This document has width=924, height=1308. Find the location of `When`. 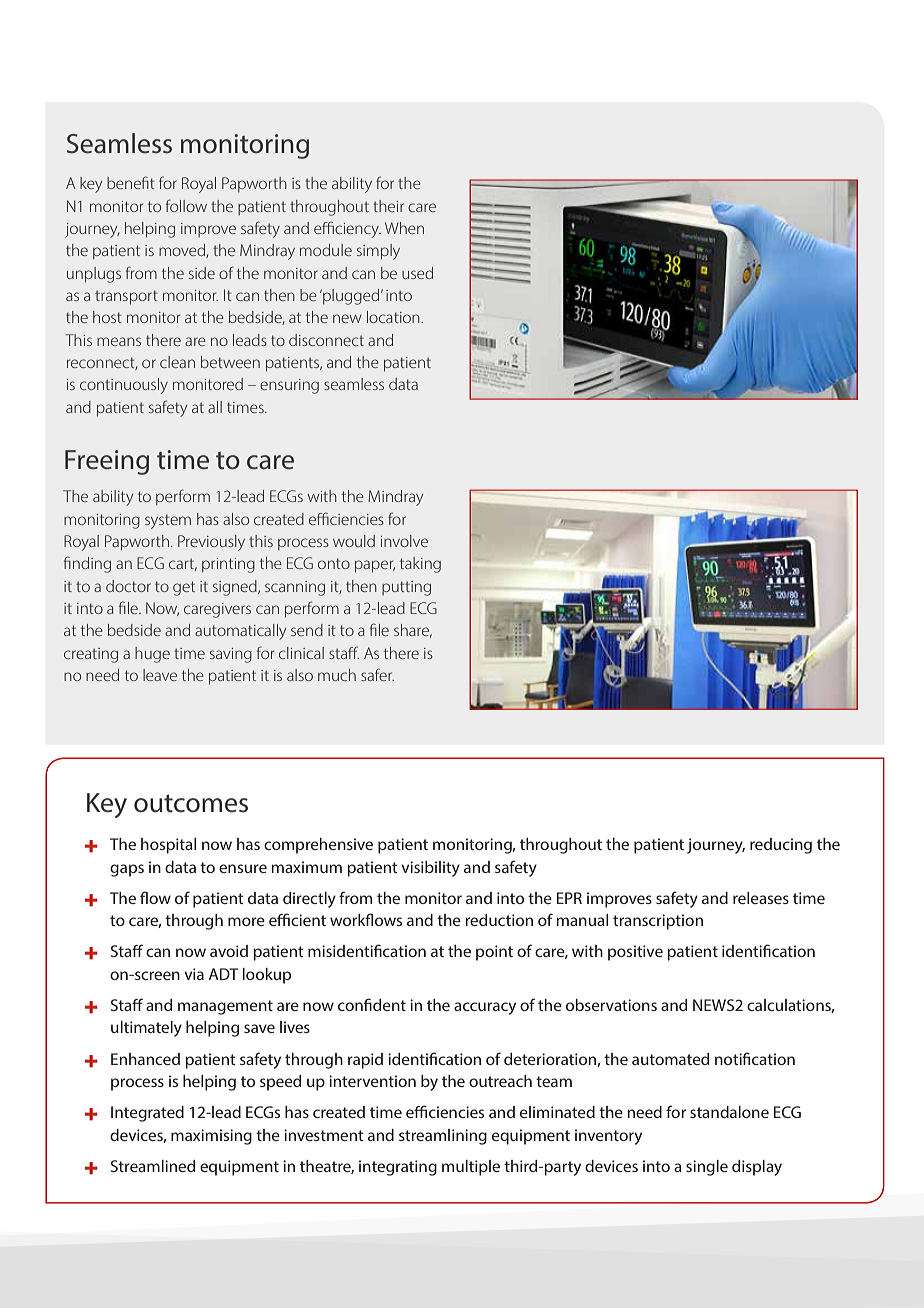

When is located at coordinates (404, 228).
